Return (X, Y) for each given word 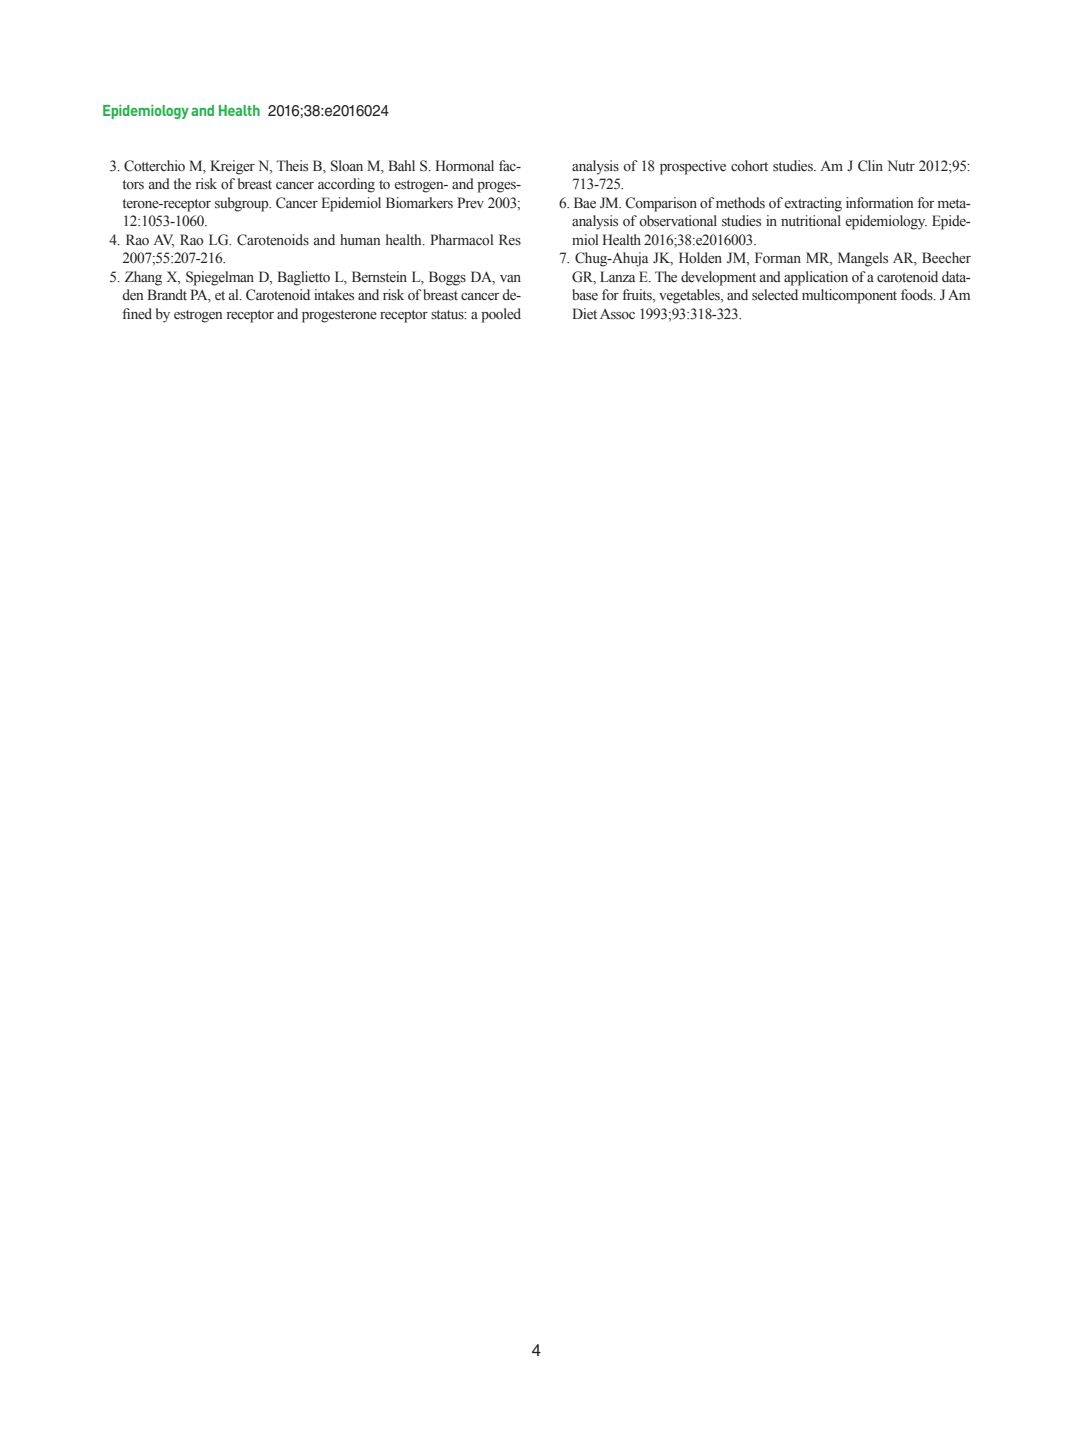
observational (678, 221)
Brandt (167, 294)
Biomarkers (419, 203)
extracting (813, 204)
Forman (778, 258)
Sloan (347, 166)
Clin (870, 166)
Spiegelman (220, 278)
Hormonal (465, 166)
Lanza (617, 276)
